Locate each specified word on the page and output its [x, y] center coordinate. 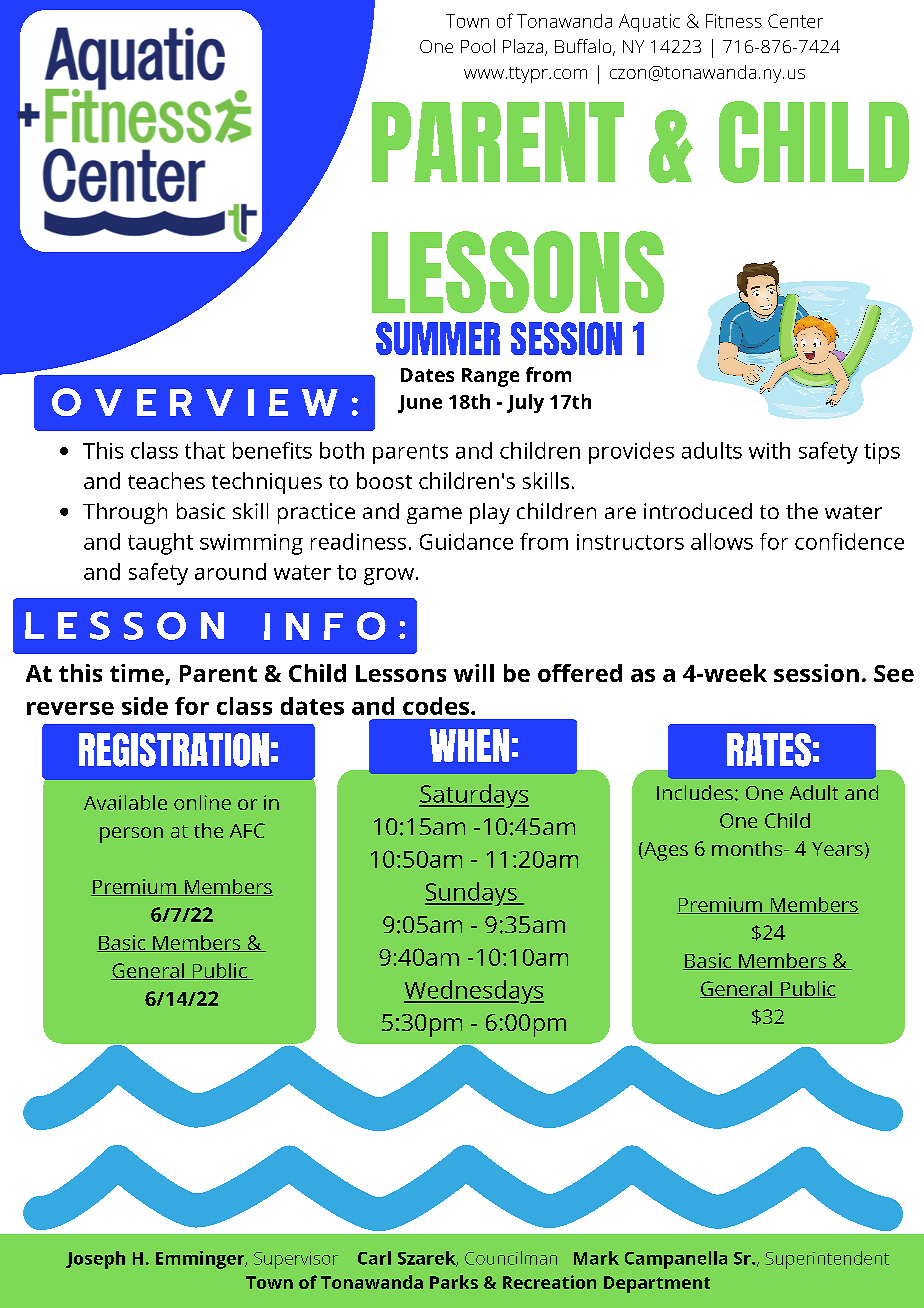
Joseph [95, 1260]
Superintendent [827, 1260]
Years [837, 849]
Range [490, 377]
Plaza [523, 46]
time [138, 674]
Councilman [511, 1258]
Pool [478, 46]
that [205, 450]
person [131, 835]
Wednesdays [474, 992]
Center [795, 21]
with [769, 450]
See [894, 673]
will [474, 673]
